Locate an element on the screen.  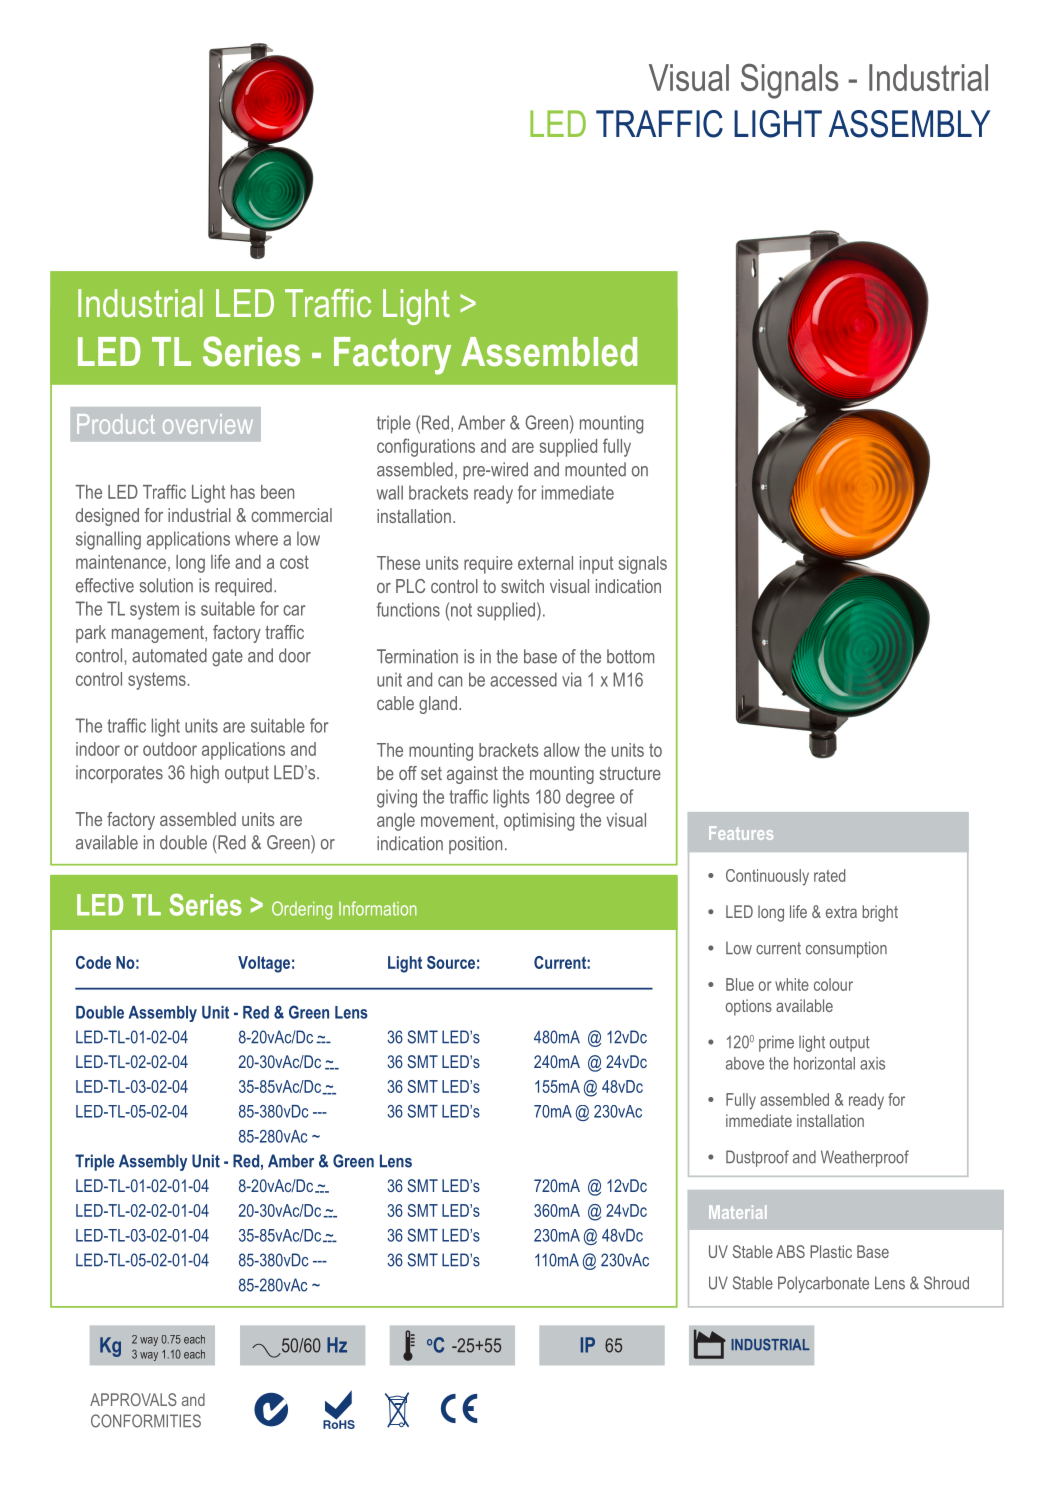
extra is located at coordinates (841, 912).
